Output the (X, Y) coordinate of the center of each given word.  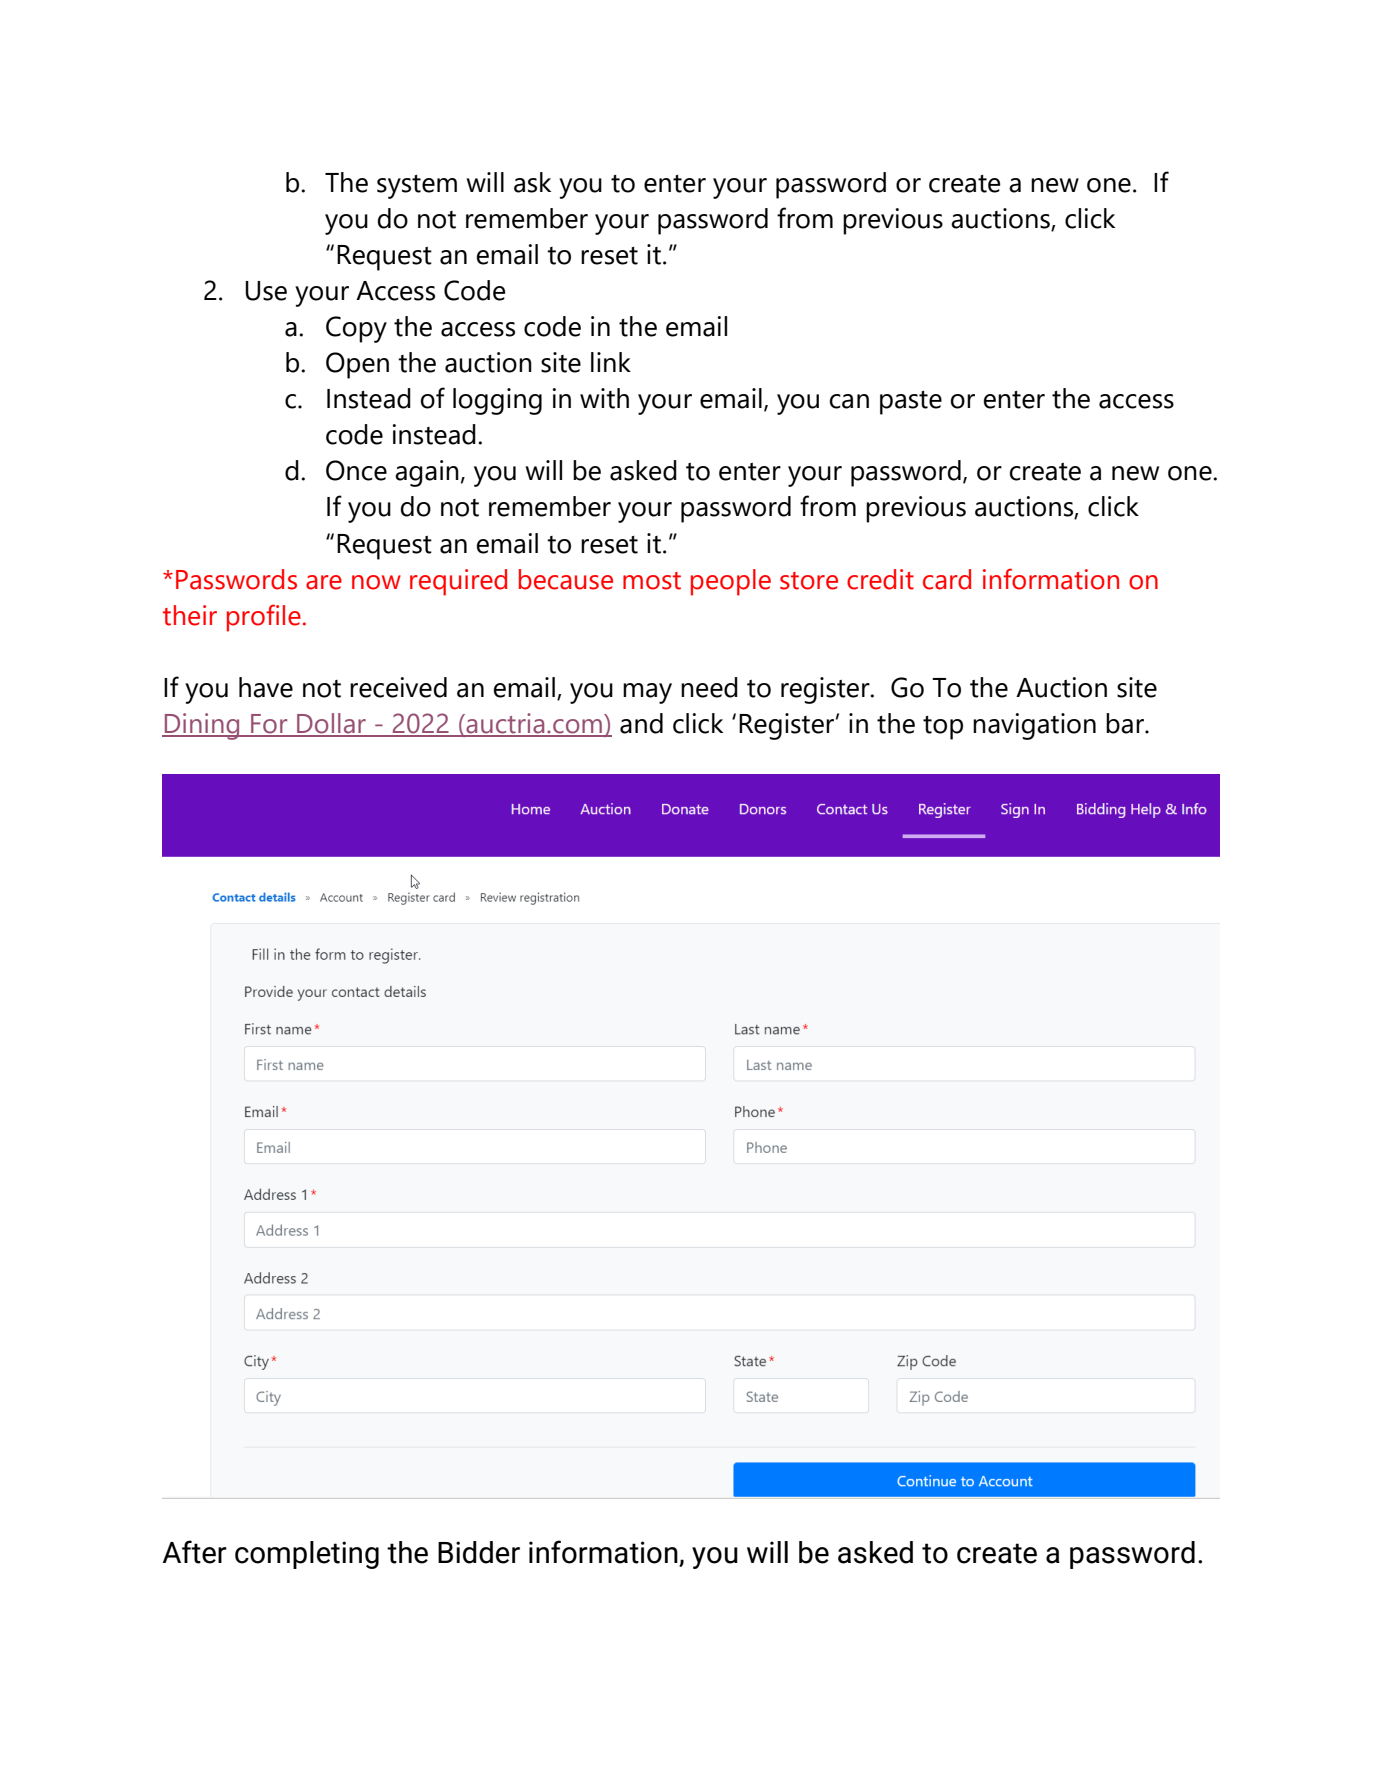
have (266, 687)
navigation (1034, 726)
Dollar (331, 724)
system (417, 187)
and (641, 723)
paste (911, 403)
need (709, 687)
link (611, 362)
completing (307, 1555)
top (943, 728)
